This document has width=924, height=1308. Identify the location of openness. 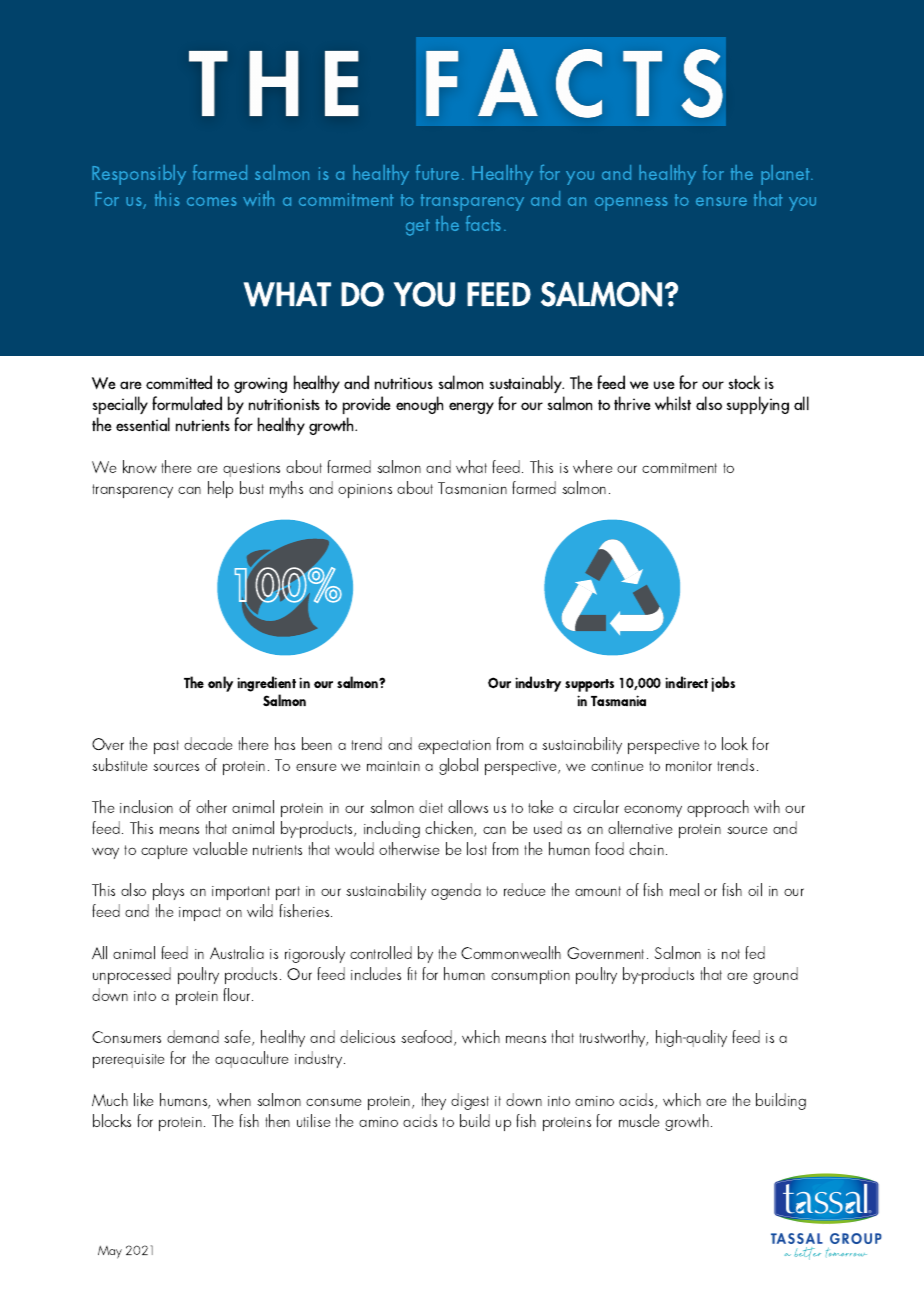
(631, 204).
